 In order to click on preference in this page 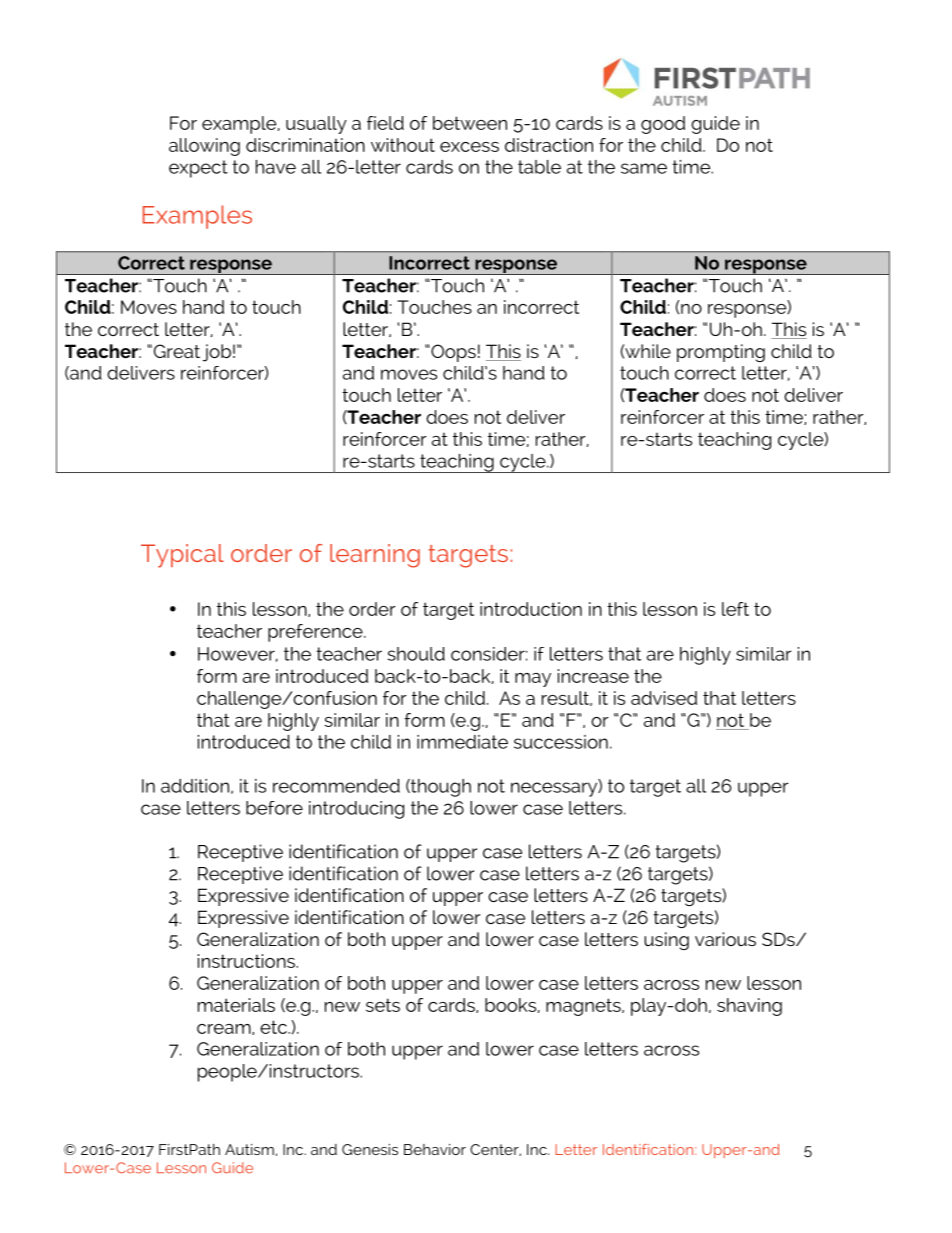, I will do `click(316, 633)`.
